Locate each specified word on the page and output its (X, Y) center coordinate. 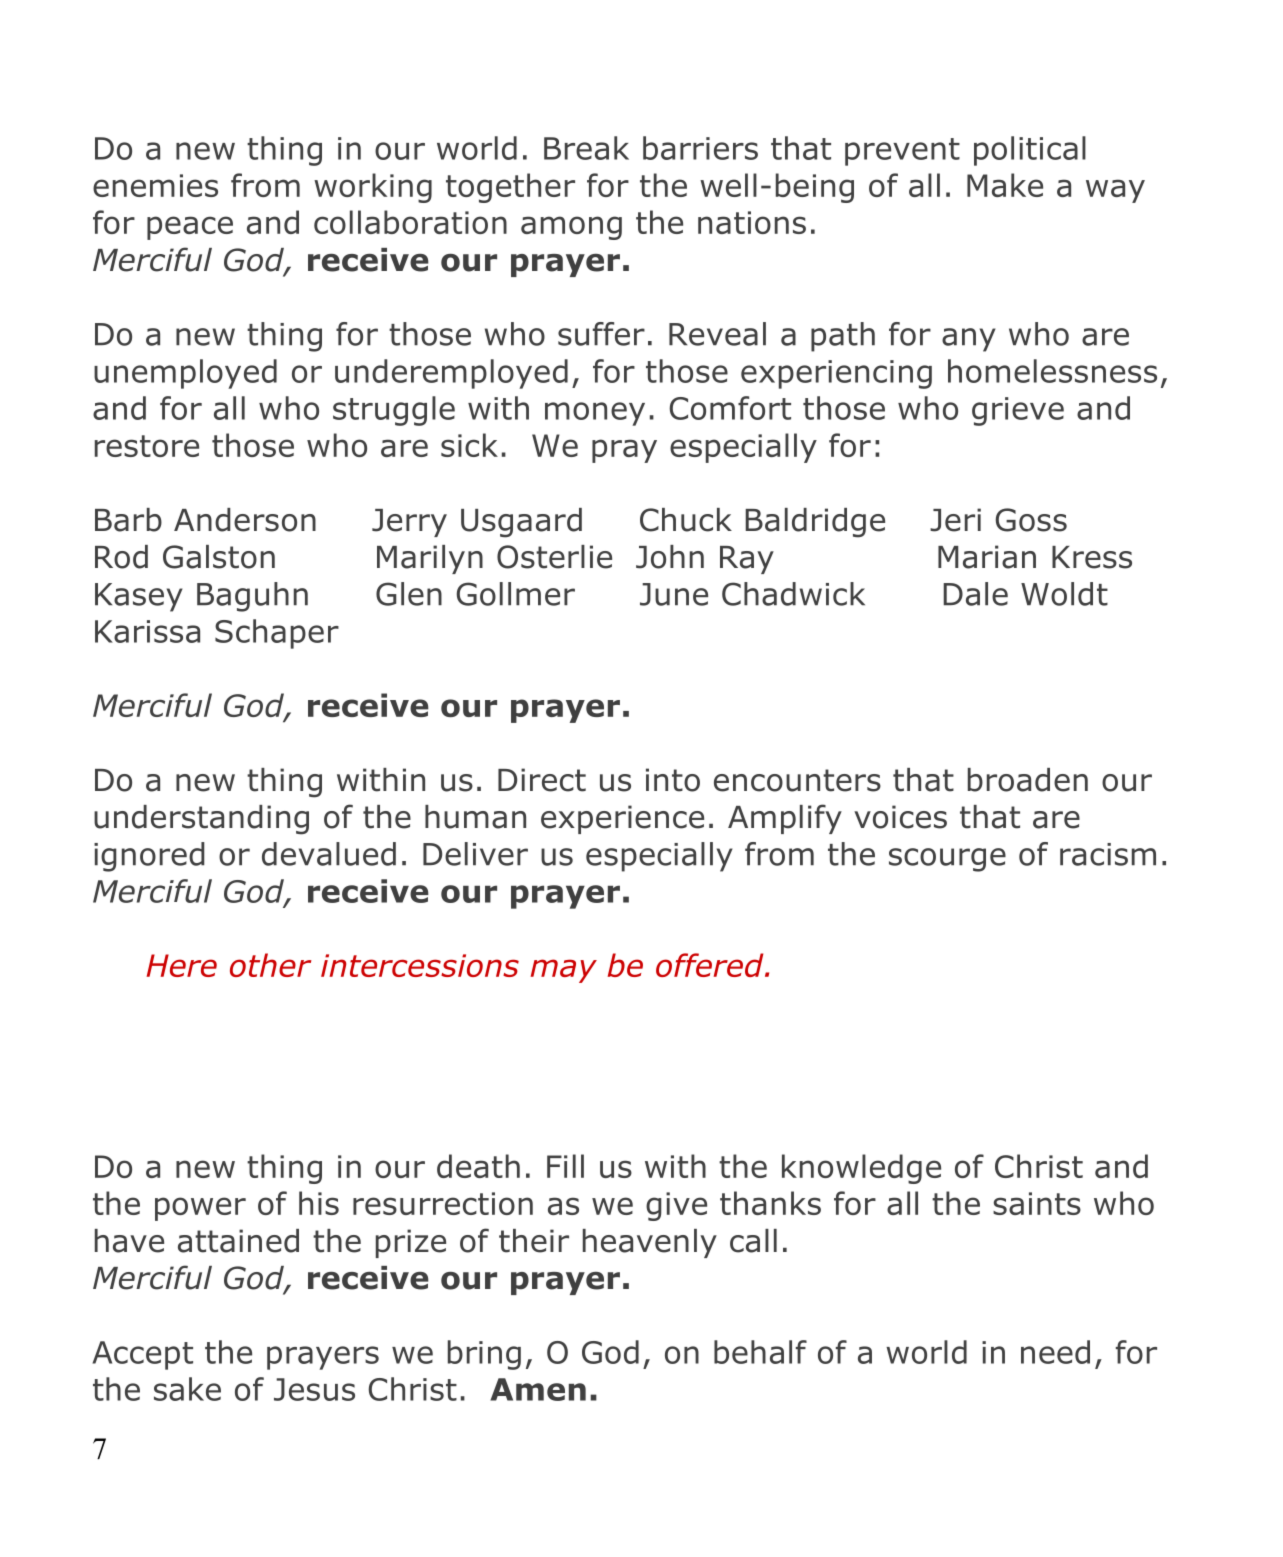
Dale (975, 594)
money (595, 414)
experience (622, 819)
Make (1005, 185)
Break (586, 148)
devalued (329, 854)
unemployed (185, 374)
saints (1037, 1203)
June (674, 594)
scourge (947, 860)
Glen (409, 594)
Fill (565, 1166)
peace (190, 228)
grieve (1018, 411)
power (200, 1209)
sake (187, 1389)
